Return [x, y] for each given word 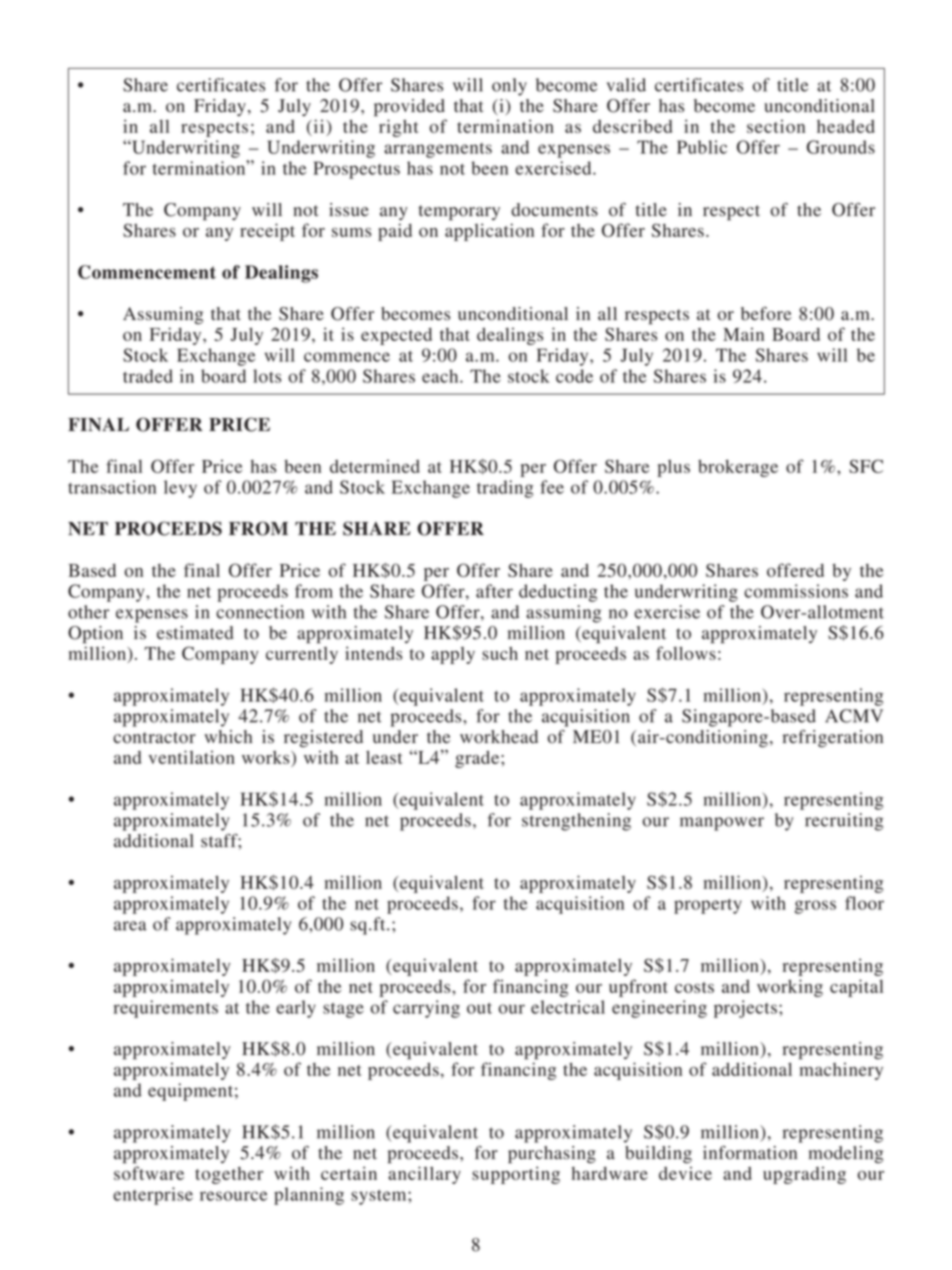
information [750, 1153]
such [500, 653]
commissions [796, 591]
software [149, 1173]
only [509, 87]
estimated [195, 633]
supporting [516, 1175]
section [776, 126]
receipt [267, 232]
